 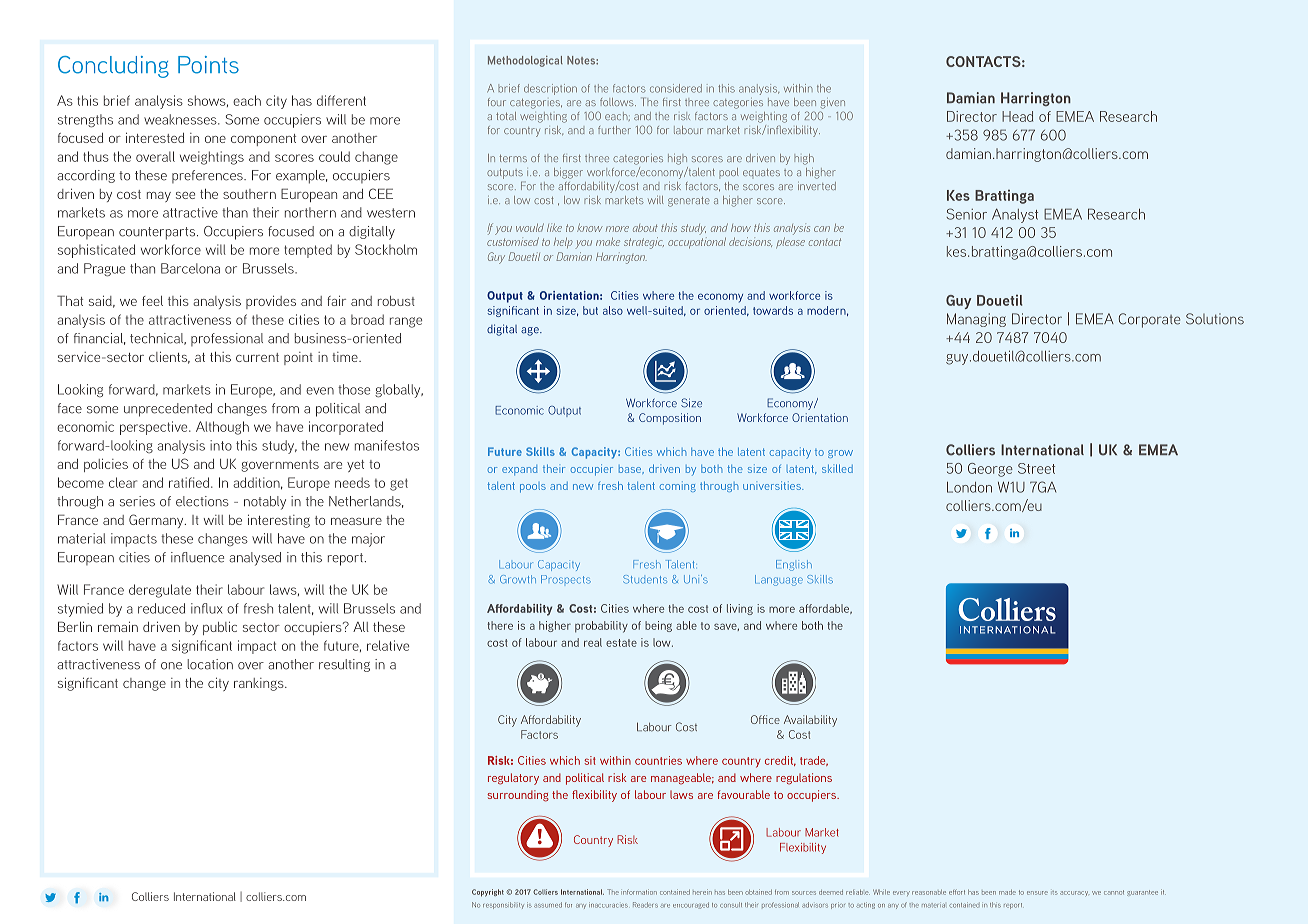 I want to click on Street, so click(x=1036, y=468).
